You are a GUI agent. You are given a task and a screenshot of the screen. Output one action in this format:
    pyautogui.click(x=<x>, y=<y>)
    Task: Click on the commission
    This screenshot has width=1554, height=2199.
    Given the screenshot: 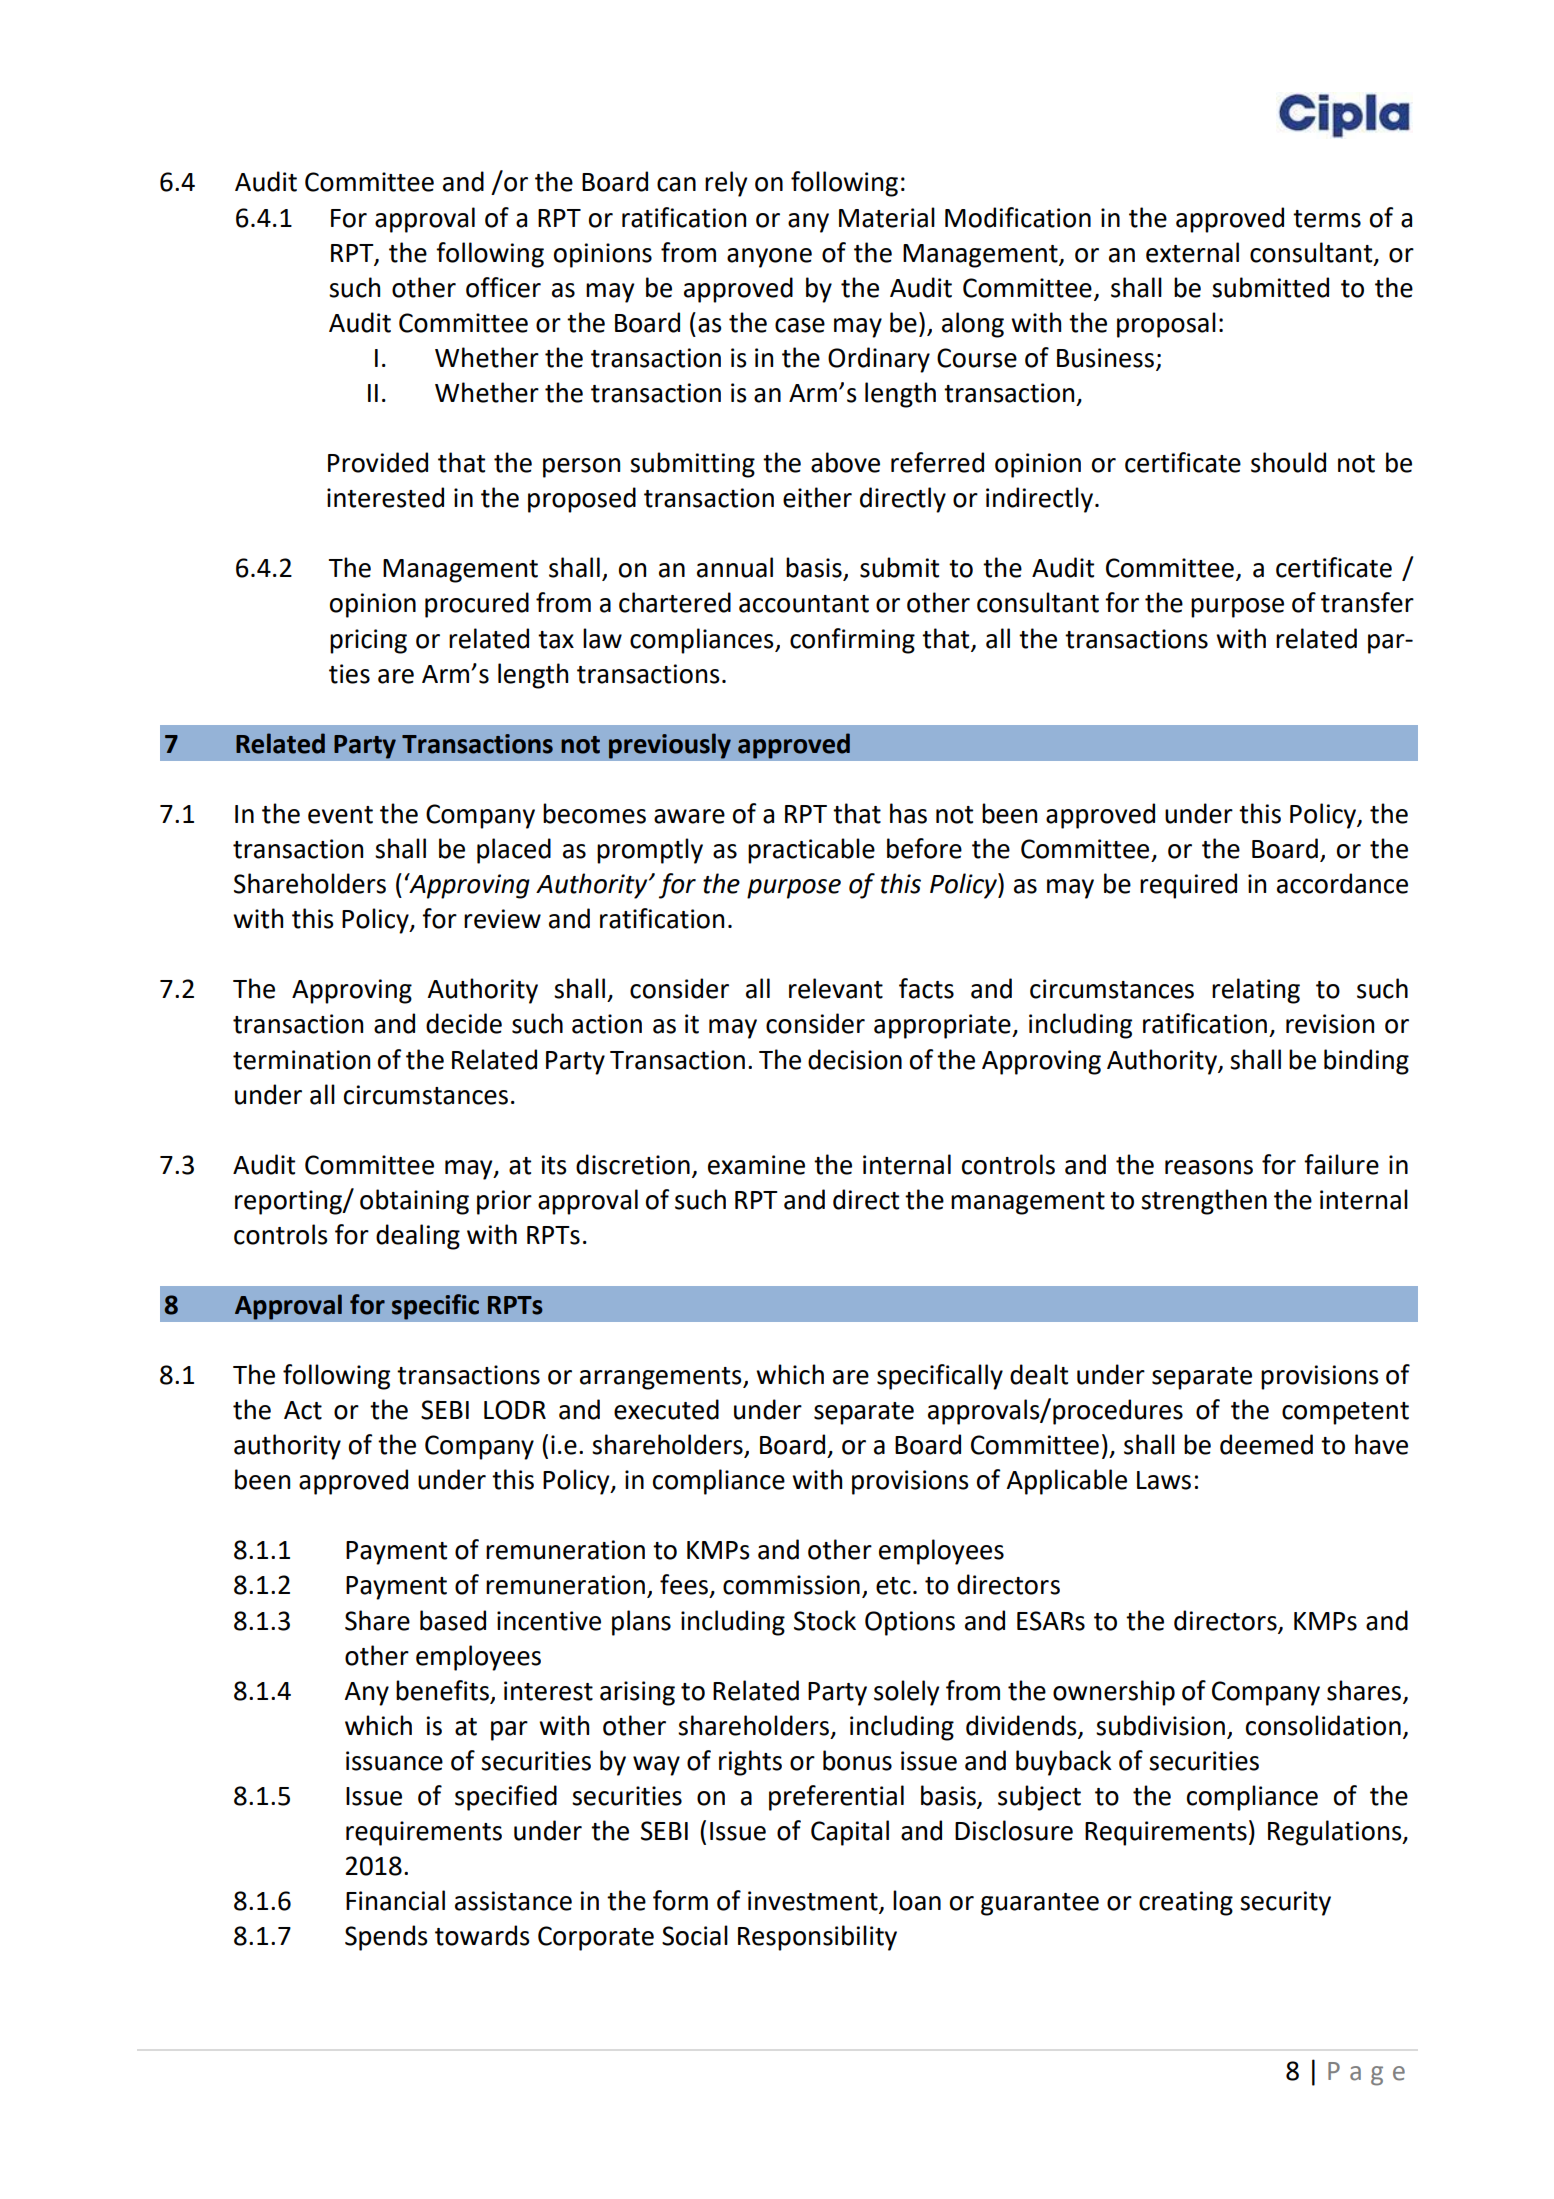 What is the action you would take?
    pyautogui.click(x=791, y=1585)
